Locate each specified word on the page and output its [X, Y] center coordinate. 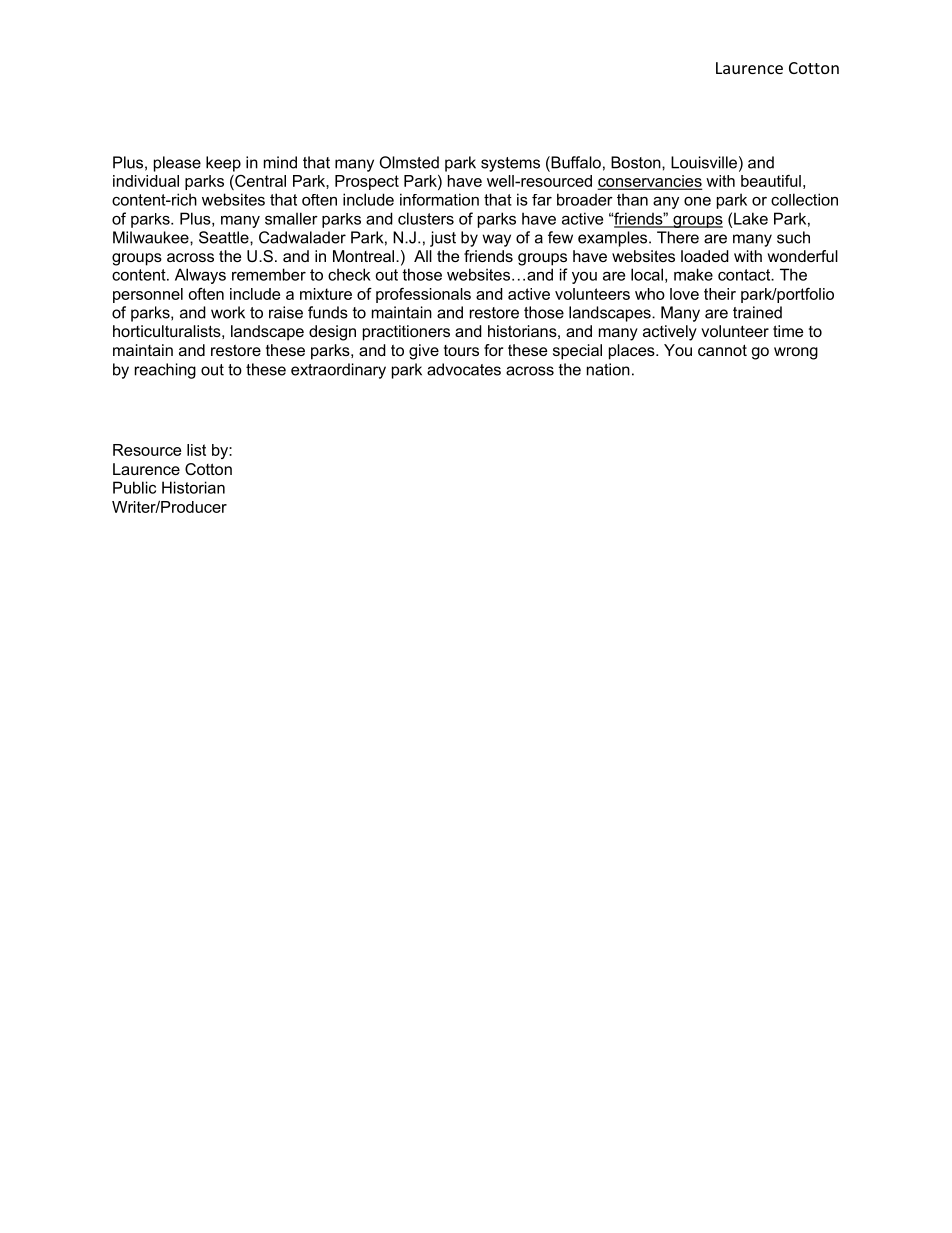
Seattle [225, 237]
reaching [165, 371]
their [720, 294]
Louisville [704, 162]
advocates [464, 369]
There [678, 237]
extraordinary [338, 371]
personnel [148, 295]
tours [461, 350]
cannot [722, 350]
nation [608, 369]
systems [510, 164]
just [443, 239]
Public [134, 487]
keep [223, 164]
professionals [423, 295]
